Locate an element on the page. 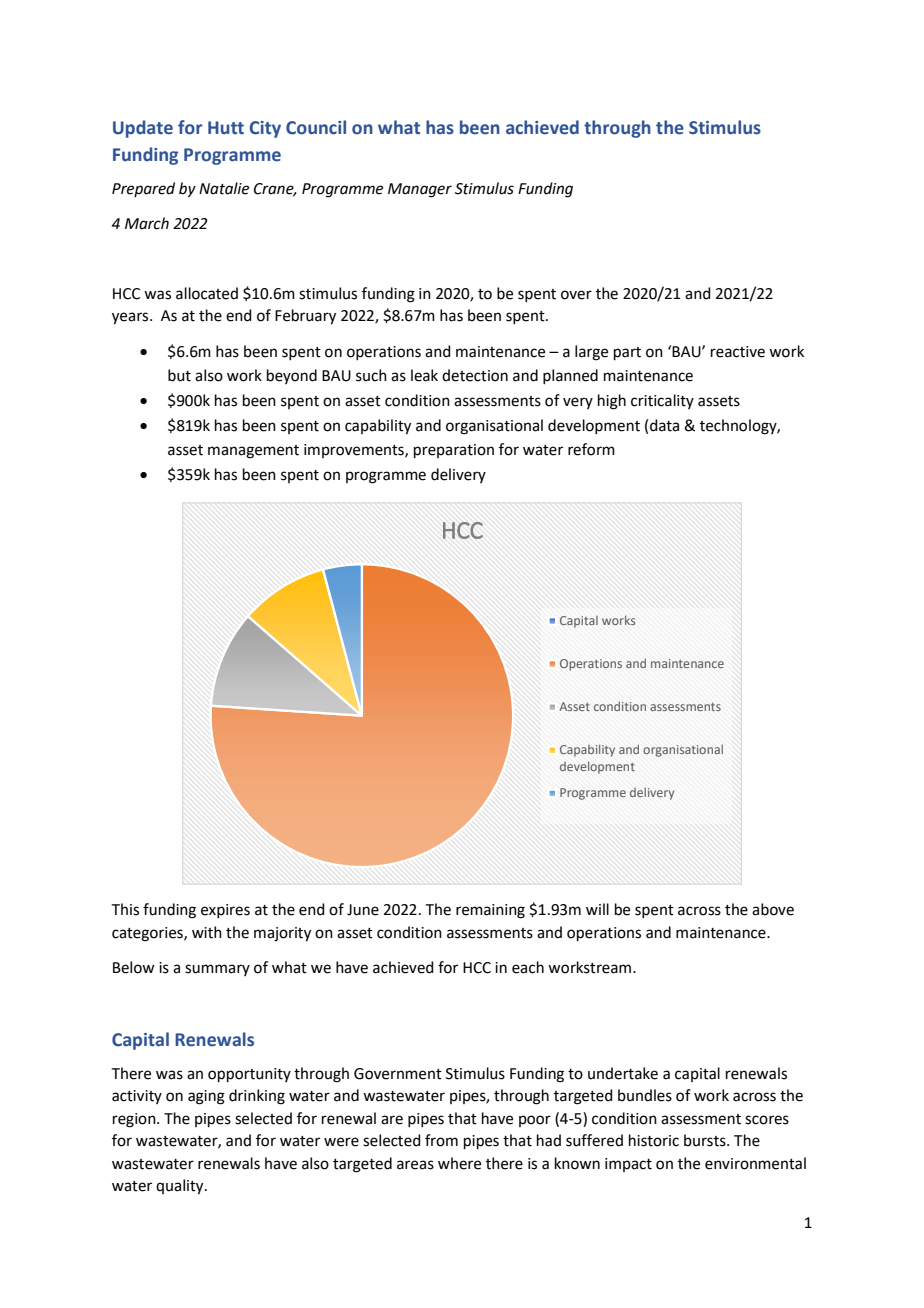 This page has width=924, height=1308. expires is located at coordinates (225, 911).
